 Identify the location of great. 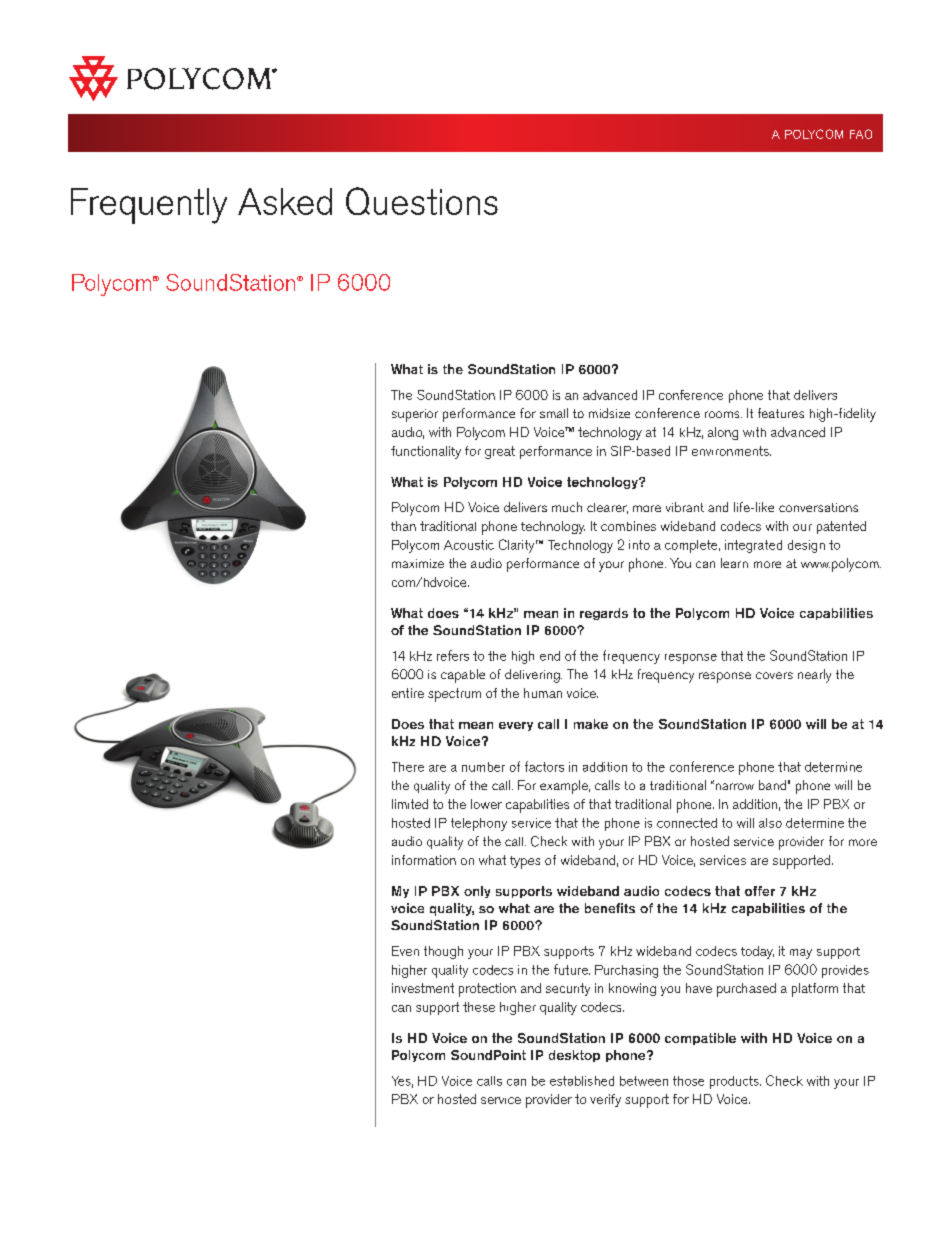
(500, 452).
